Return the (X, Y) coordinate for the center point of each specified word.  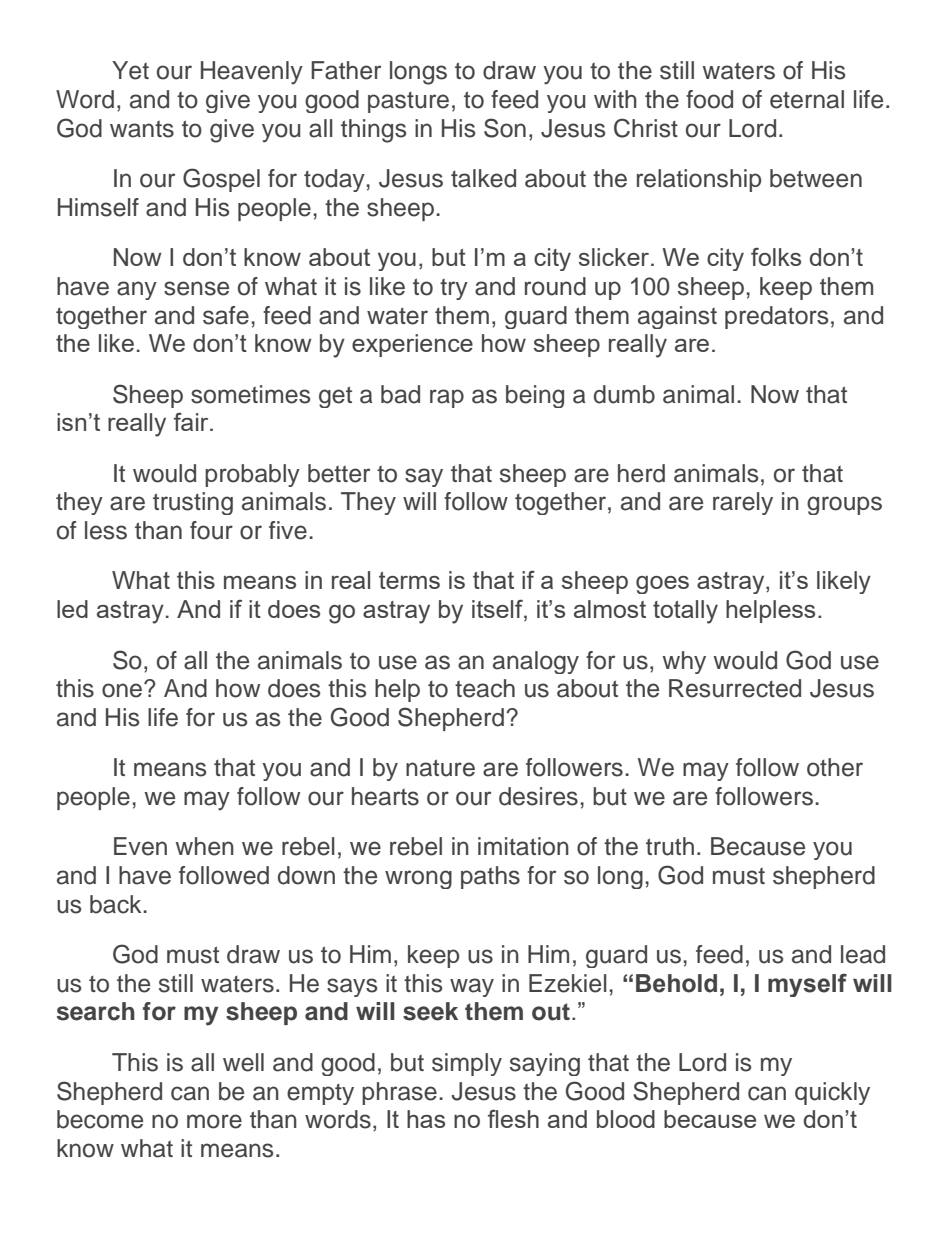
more (214, 1121)
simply (467, 1064)
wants (142, 129)
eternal (807, 99)
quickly (832, 1093)
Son (505, 128)
